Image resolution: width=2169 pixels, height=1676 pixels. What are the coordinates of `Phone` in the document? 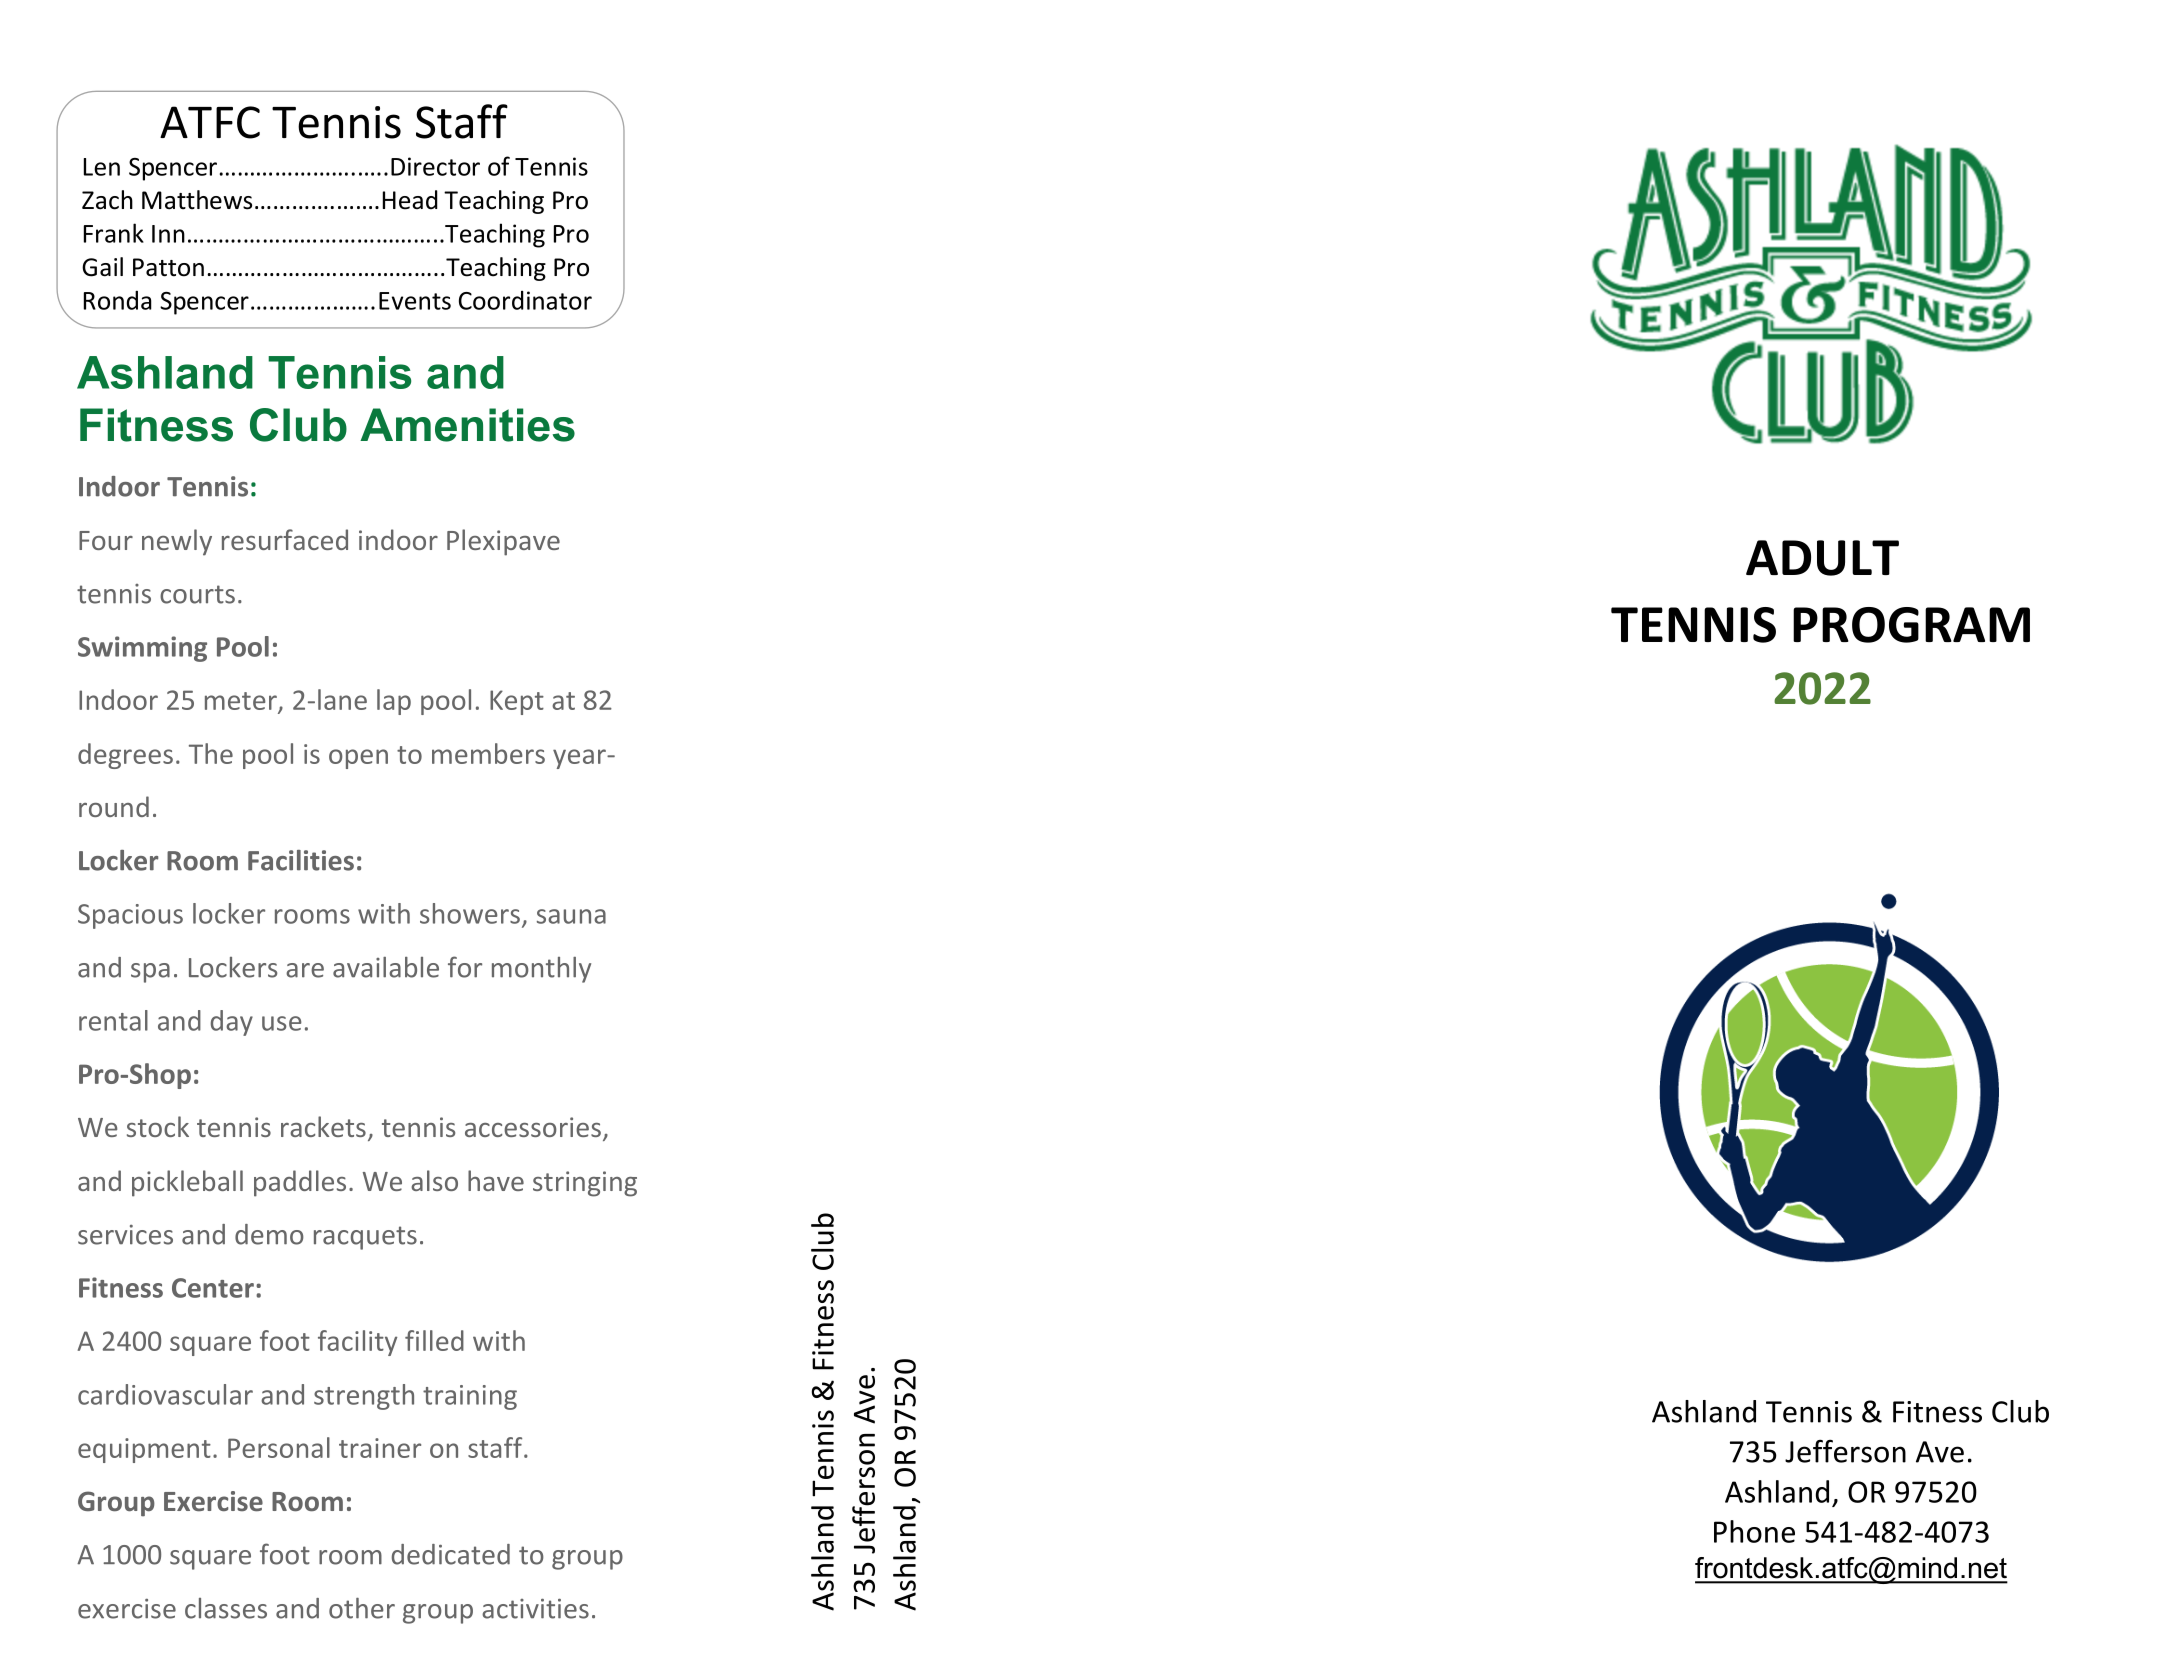 It's located at (1754, 1531).
